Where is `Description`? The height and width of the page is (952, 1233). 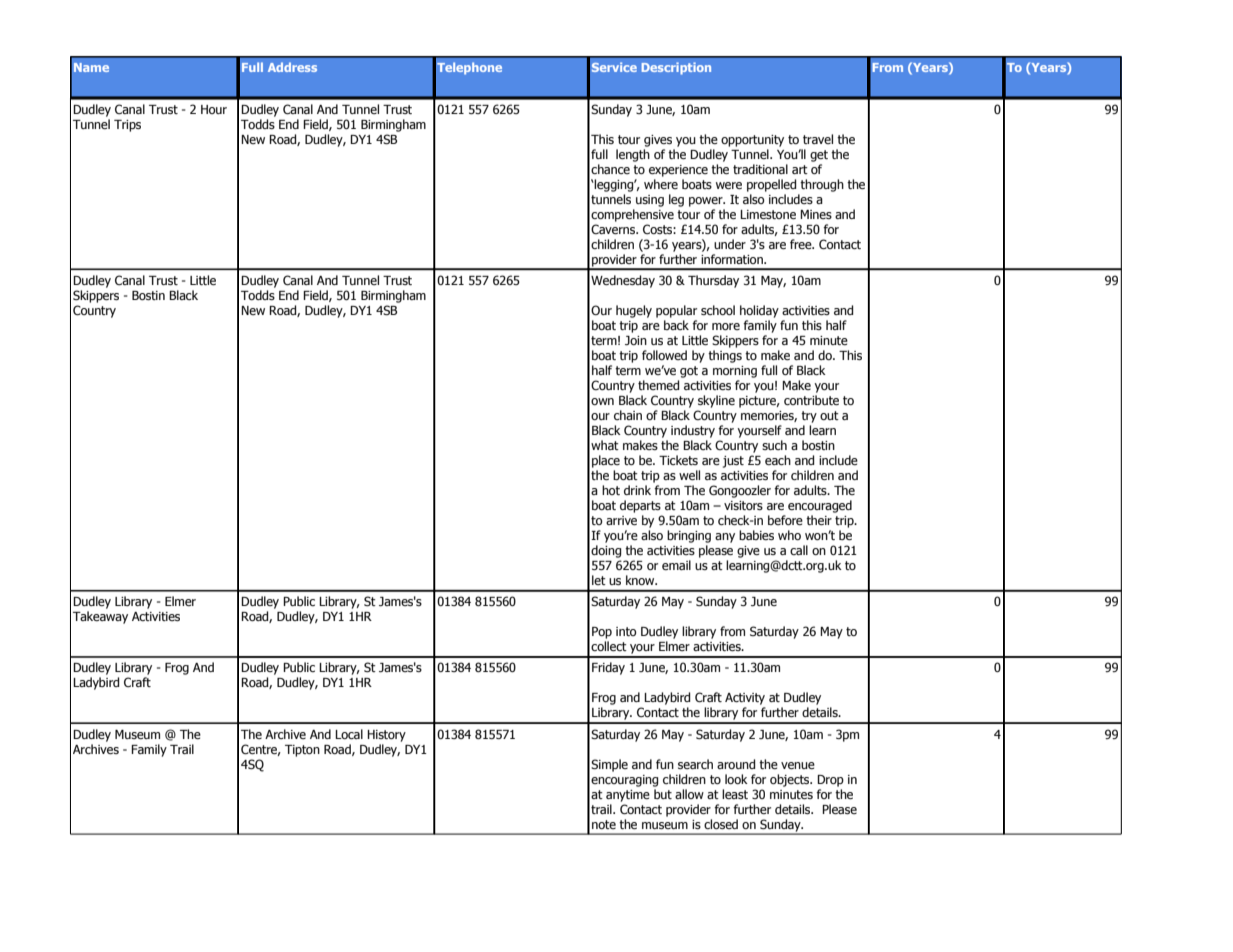
Description is located at coordinates (676, 68).
